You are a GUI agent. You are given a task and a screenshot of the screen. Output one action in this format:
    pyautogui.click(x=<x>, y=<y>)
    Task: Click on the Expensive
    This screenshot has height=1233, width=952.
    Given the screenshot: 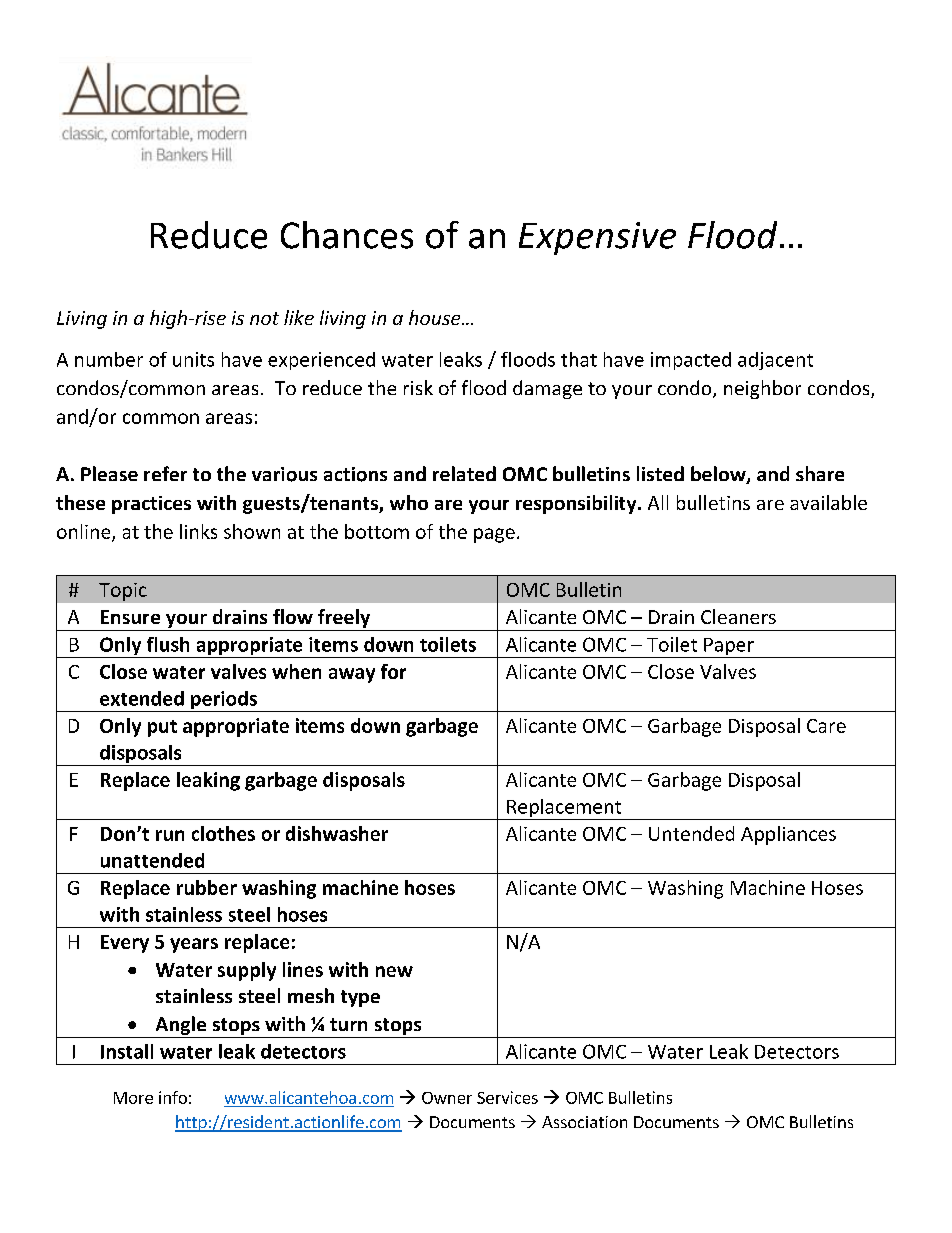 What is the action you would take?
    pyautogui.click(x=597, y=238)
